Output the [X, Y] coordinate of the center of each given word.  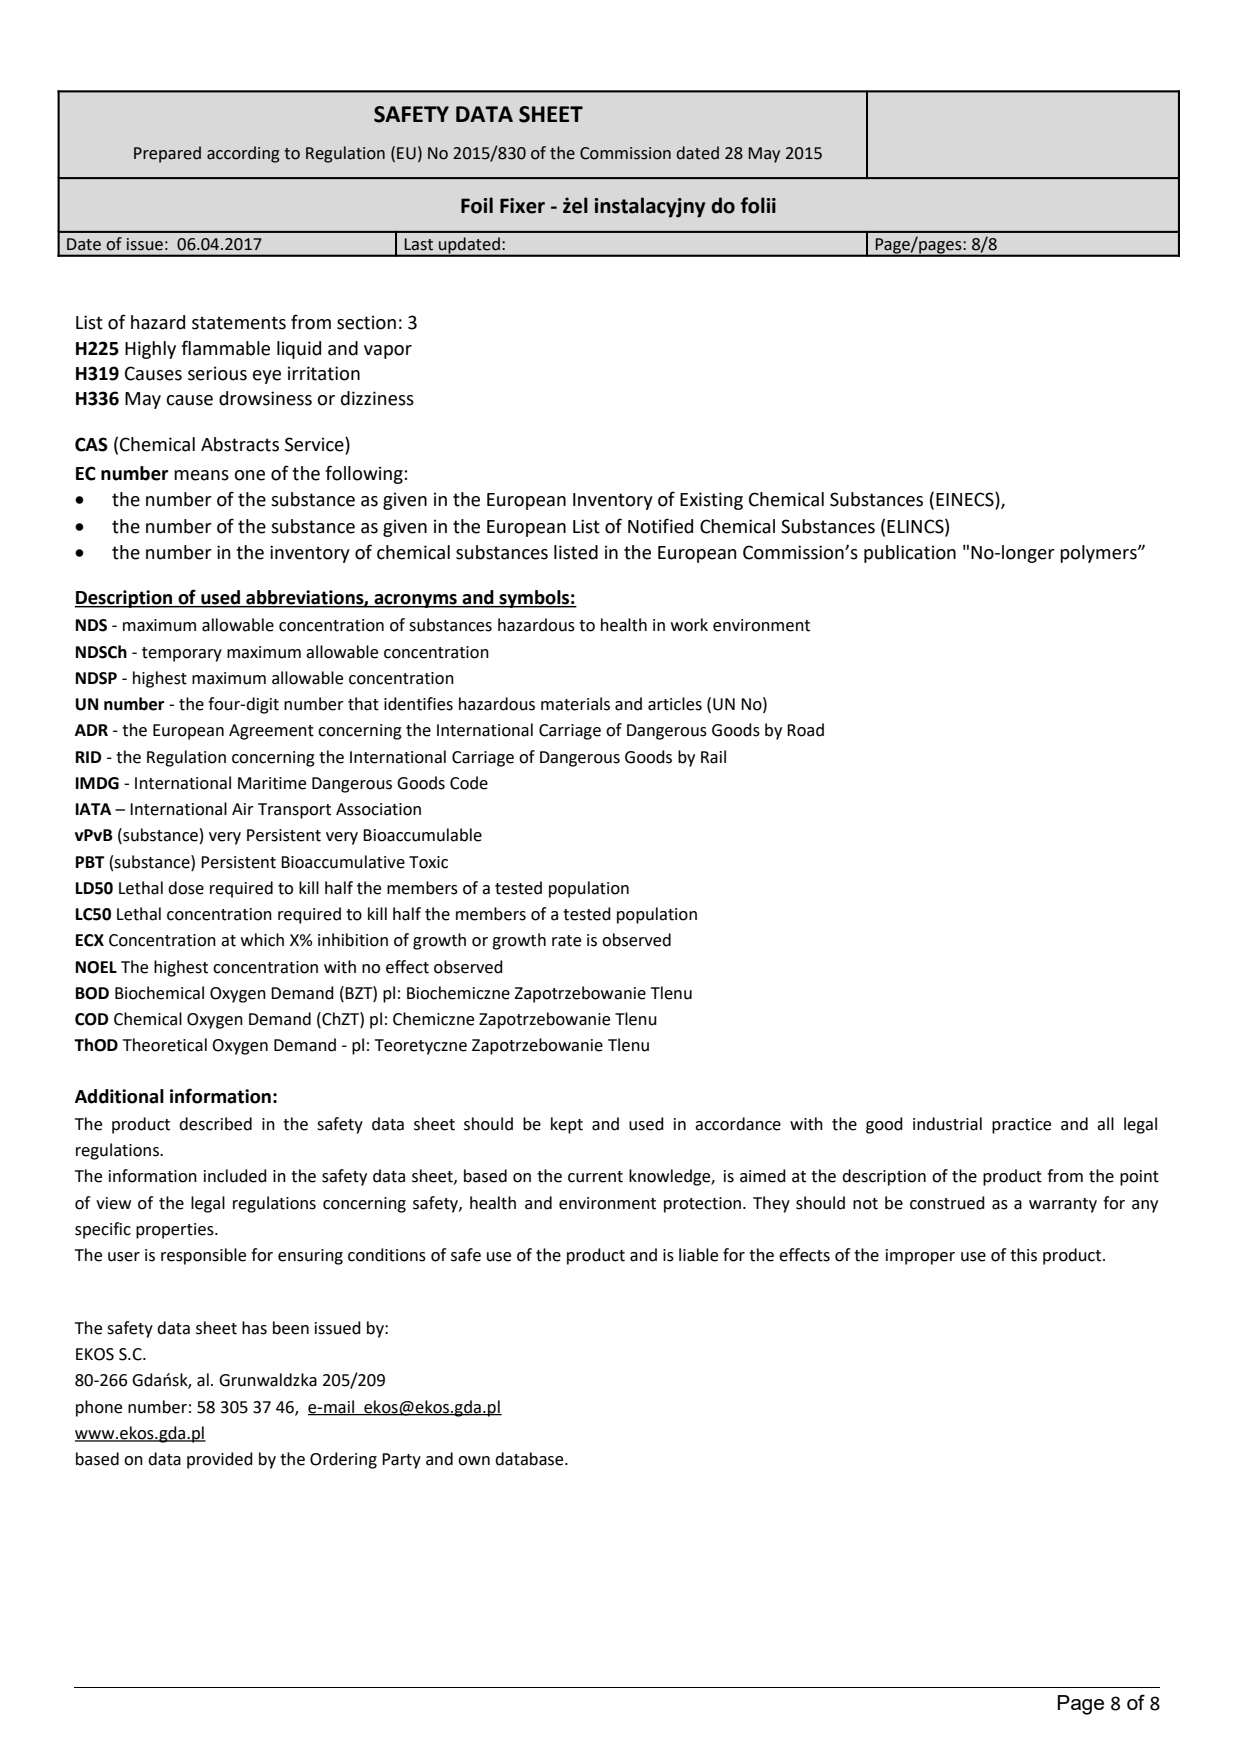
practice [1021, 1126]
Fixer [522, 206]
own [474, 1461]
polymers [1099, 554]
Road [805, 730]
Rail [713, 757]
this [1023, 1255]
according [243, 154]
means [201, 475]
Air [243, 809]
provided [220, 1460]
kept [567, 1125]
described [215, 1124]
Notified [660, 526]
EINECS [966, 500]
